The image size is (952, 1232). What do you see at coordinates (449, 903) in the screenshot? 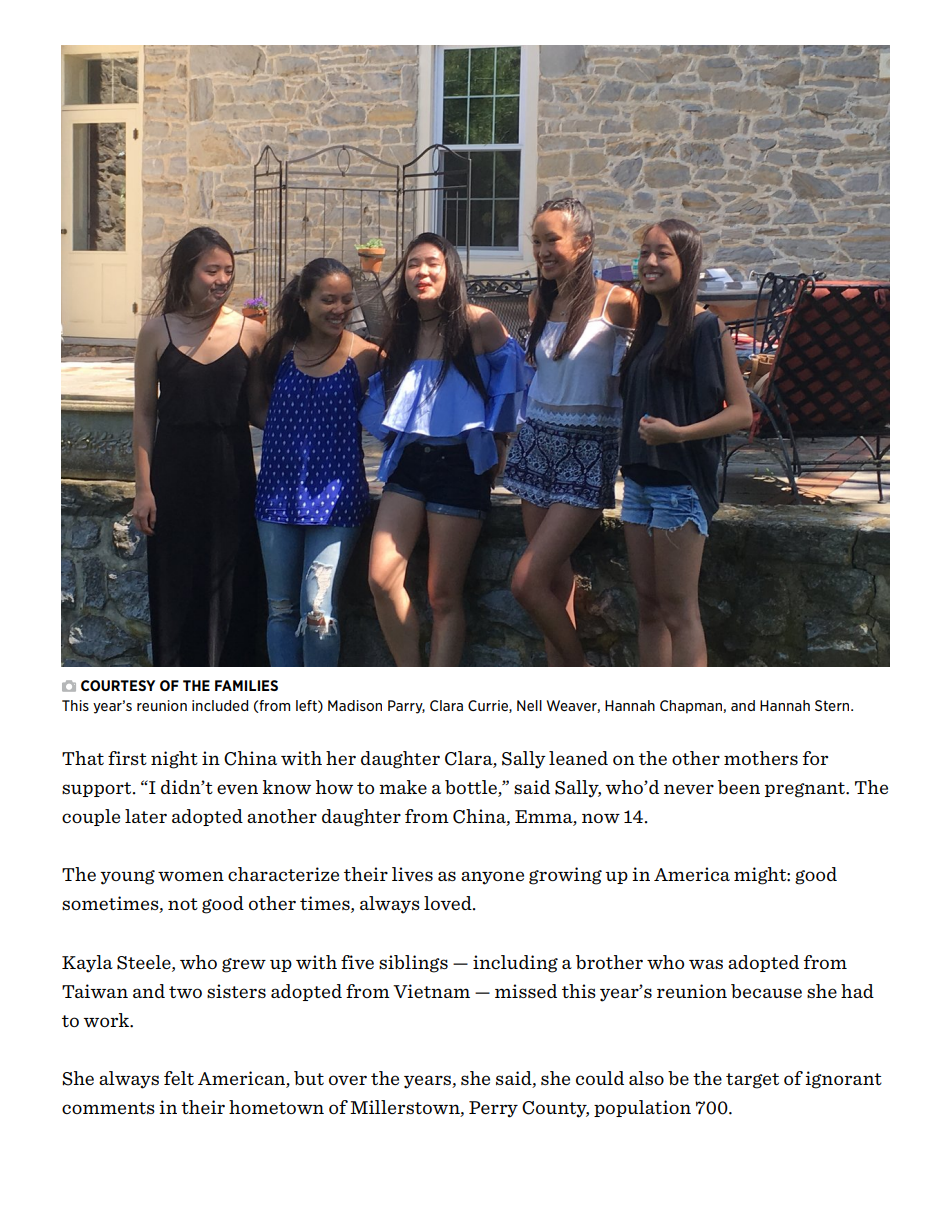
I see `loved` at bounding box center [449, 903].
